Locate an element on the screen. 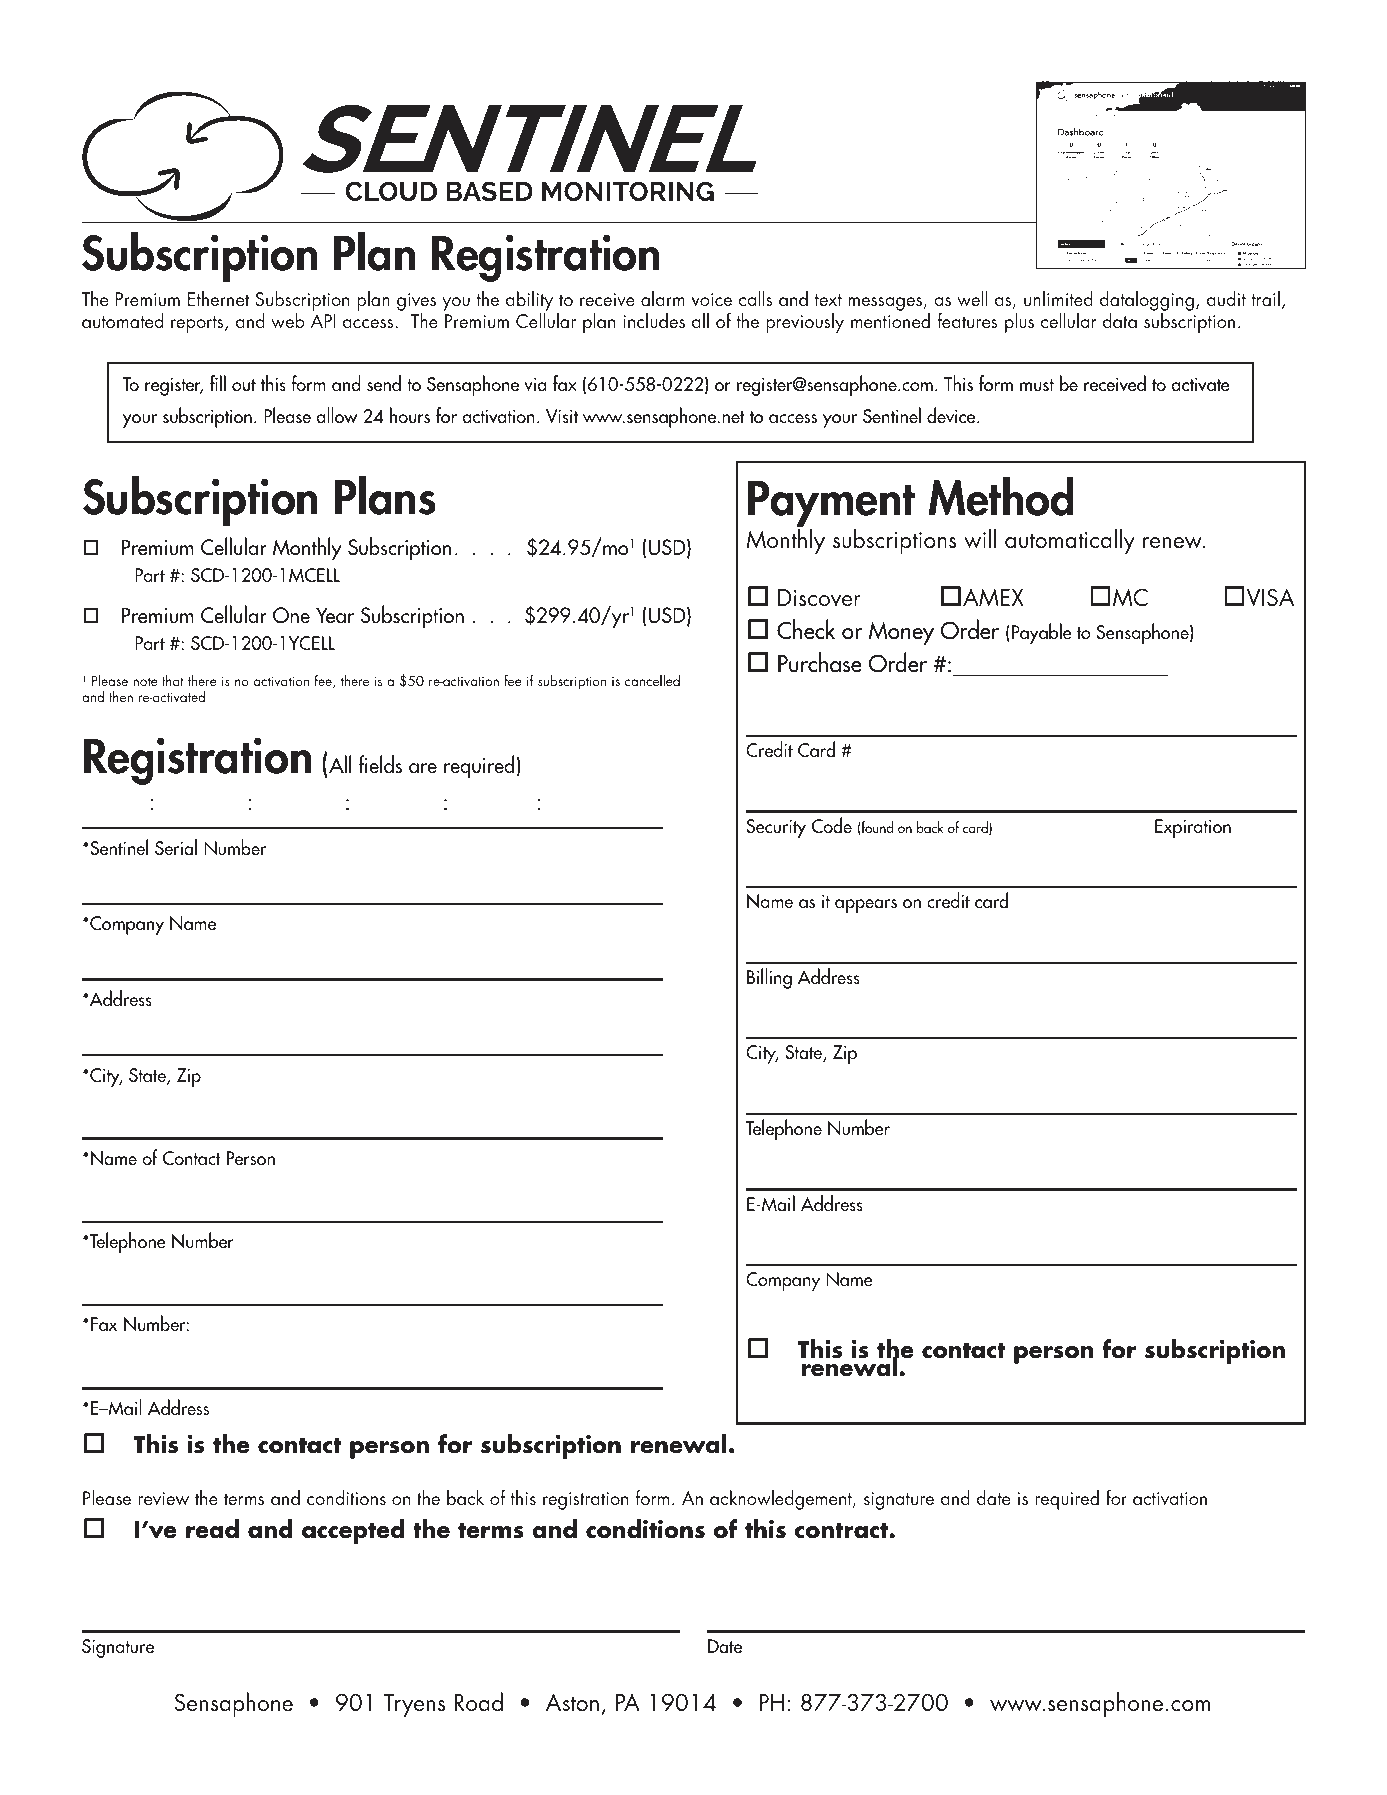 Image resolution: width=1387 pixels, height=1795 pixels. read is located at coordinates (212, 1529).
